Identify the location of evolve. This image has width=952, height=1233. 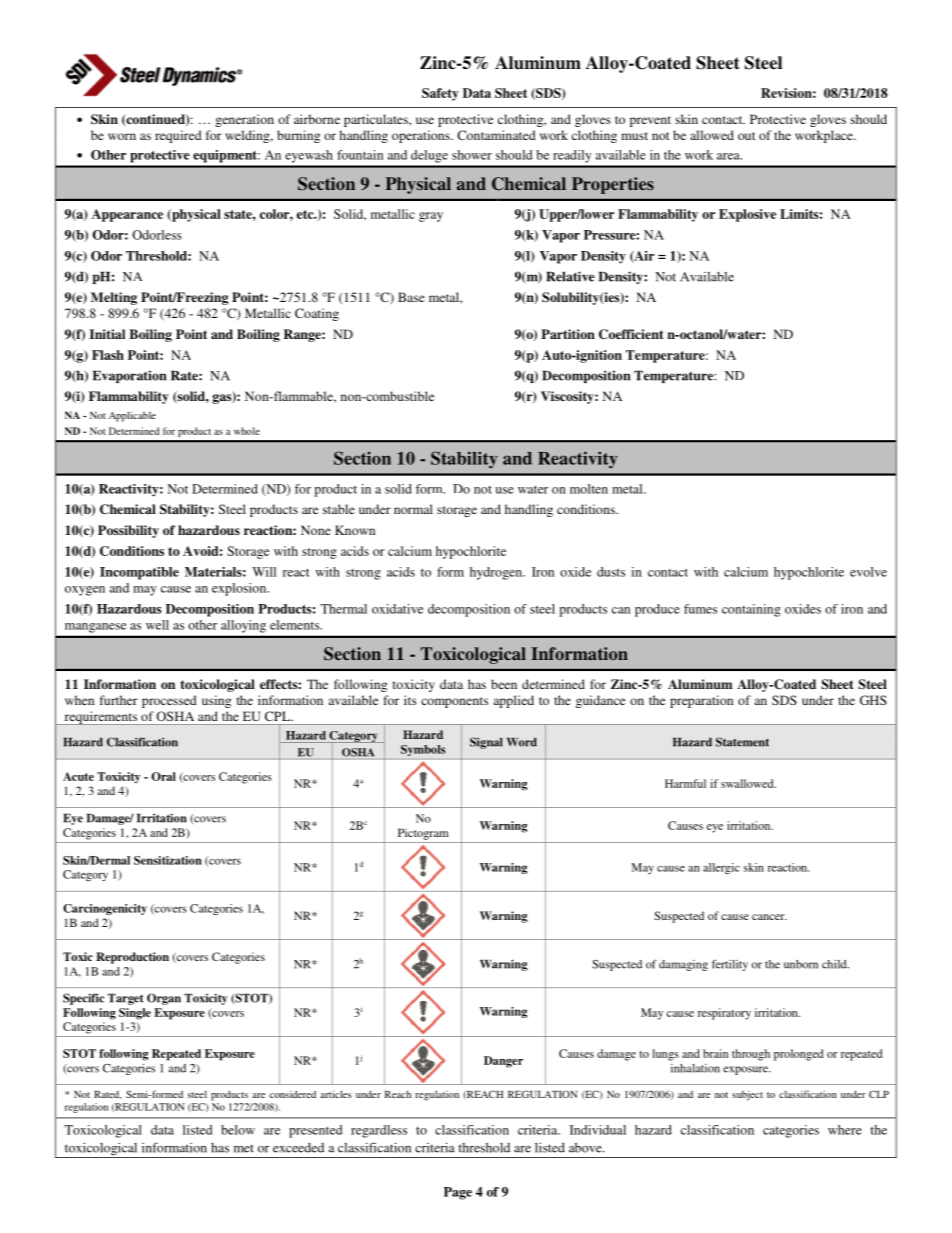
(868, 572).
